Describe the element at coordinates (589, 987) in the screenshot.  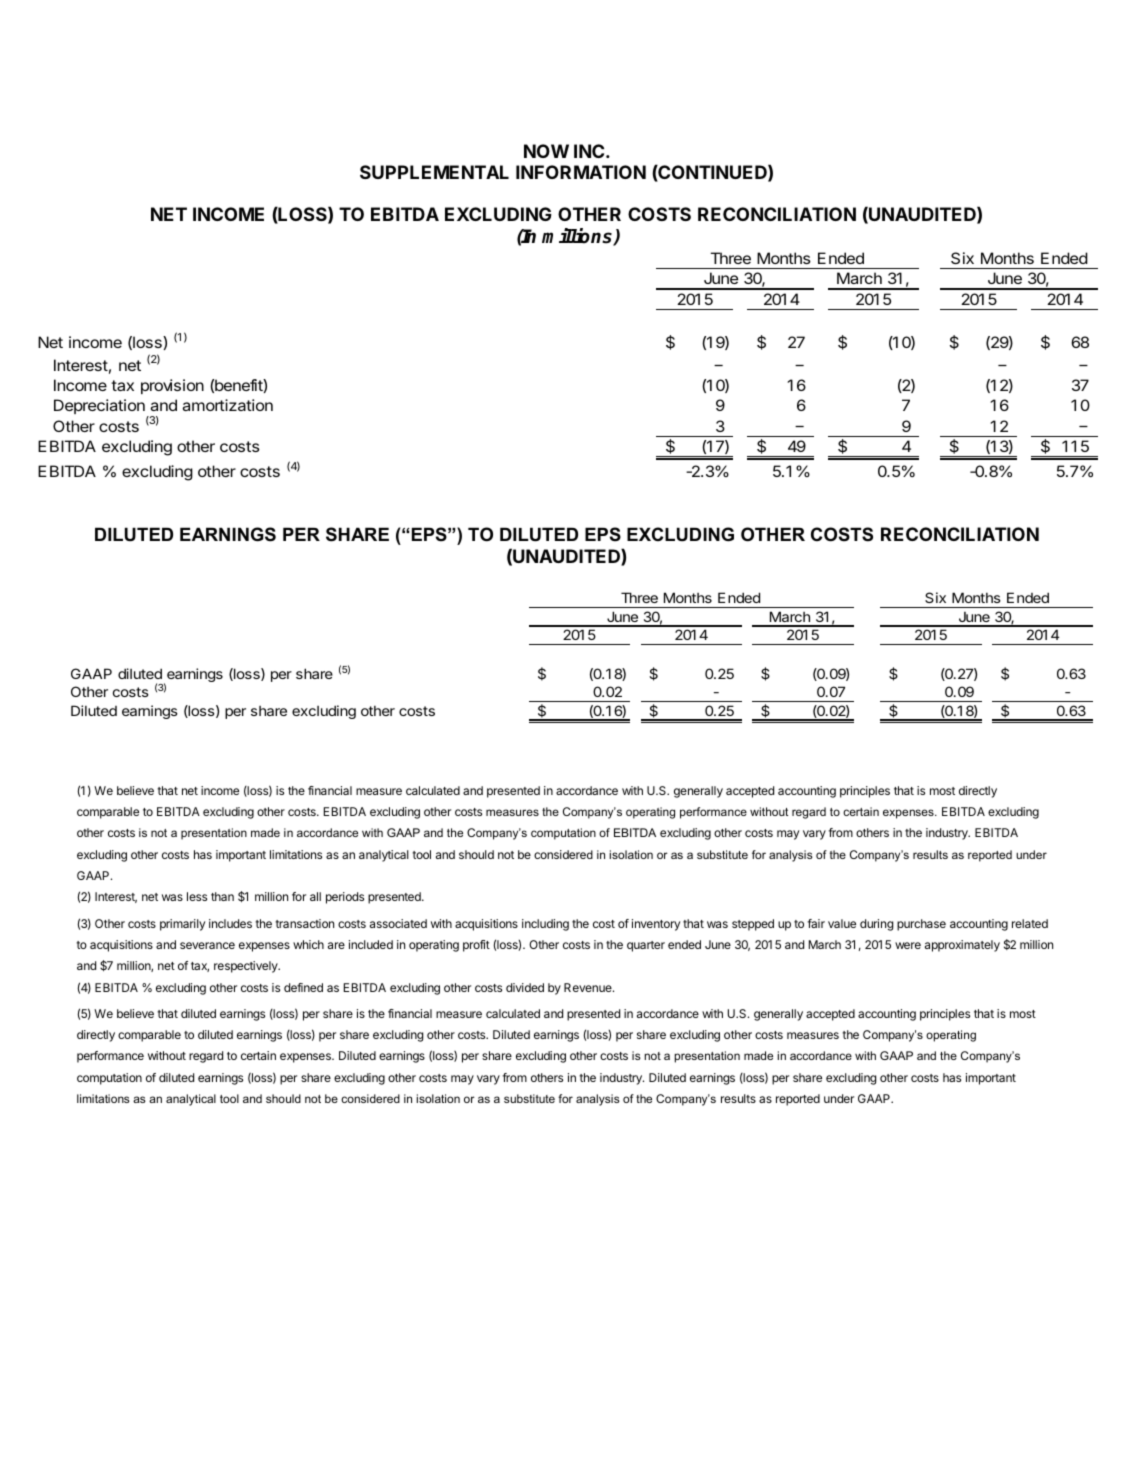
I see `Revenue` at that location.
